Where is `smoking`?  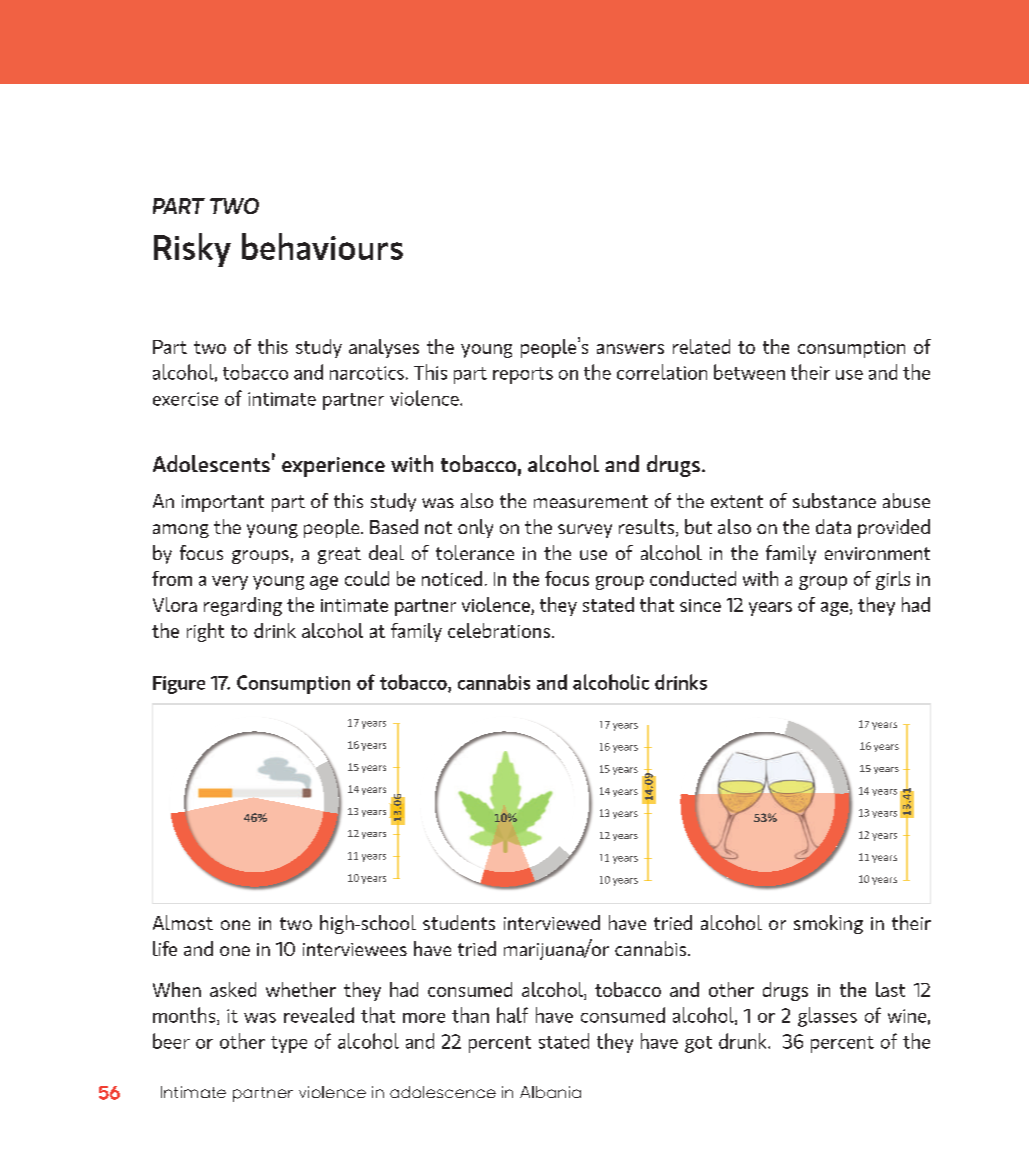 smoking is located at coordinates (828, 924).
